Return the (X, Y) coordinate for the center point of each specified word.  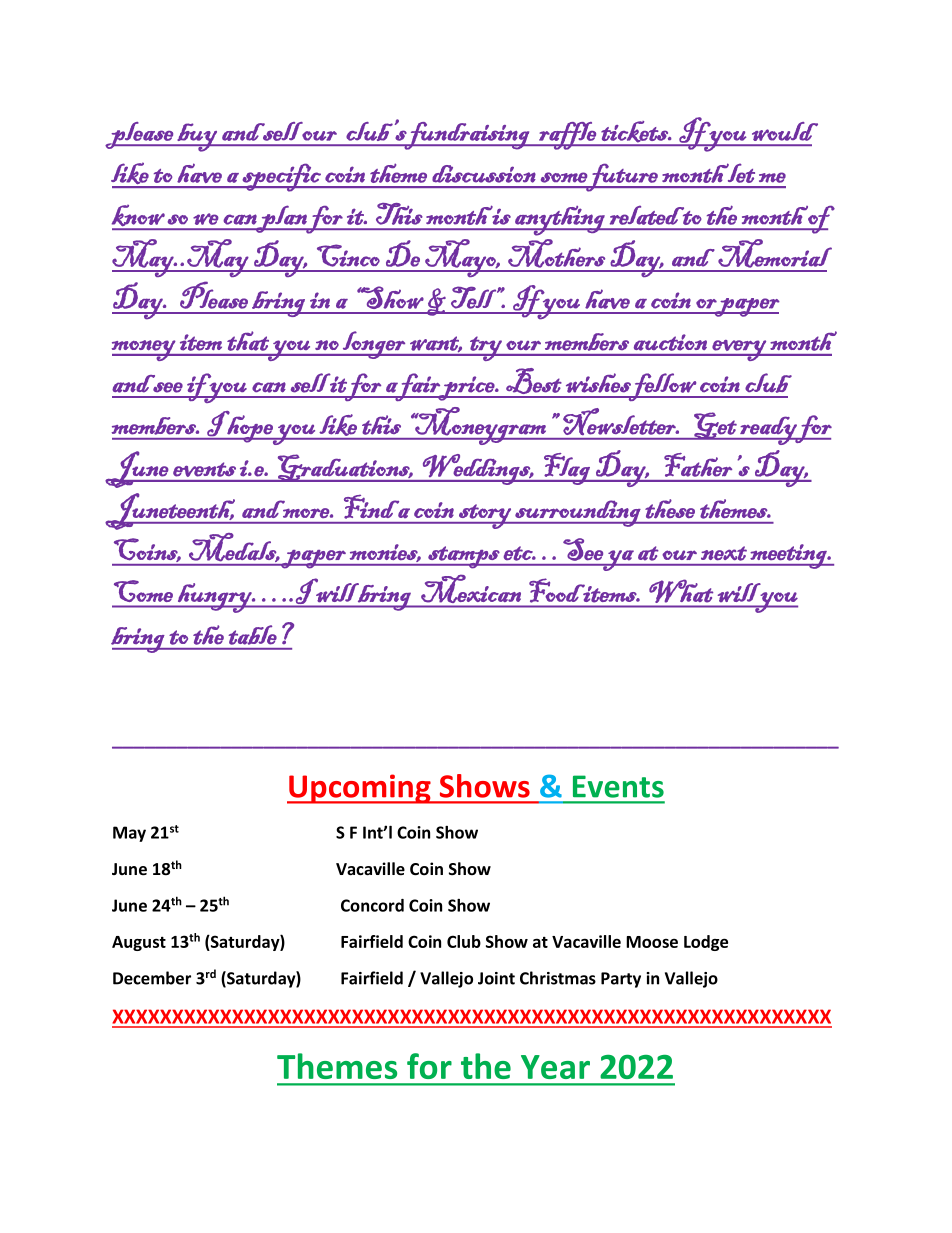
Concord (372, 905)
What (681, 591)
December (152, 978)
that (248, 341)
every (739, 350)
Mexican (471, 589)
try (486, 348)
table (253, 635)
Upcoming (360, 789)
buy (197, 137)
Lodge (706, 943)
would (785, 131)
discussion (484, 174)
